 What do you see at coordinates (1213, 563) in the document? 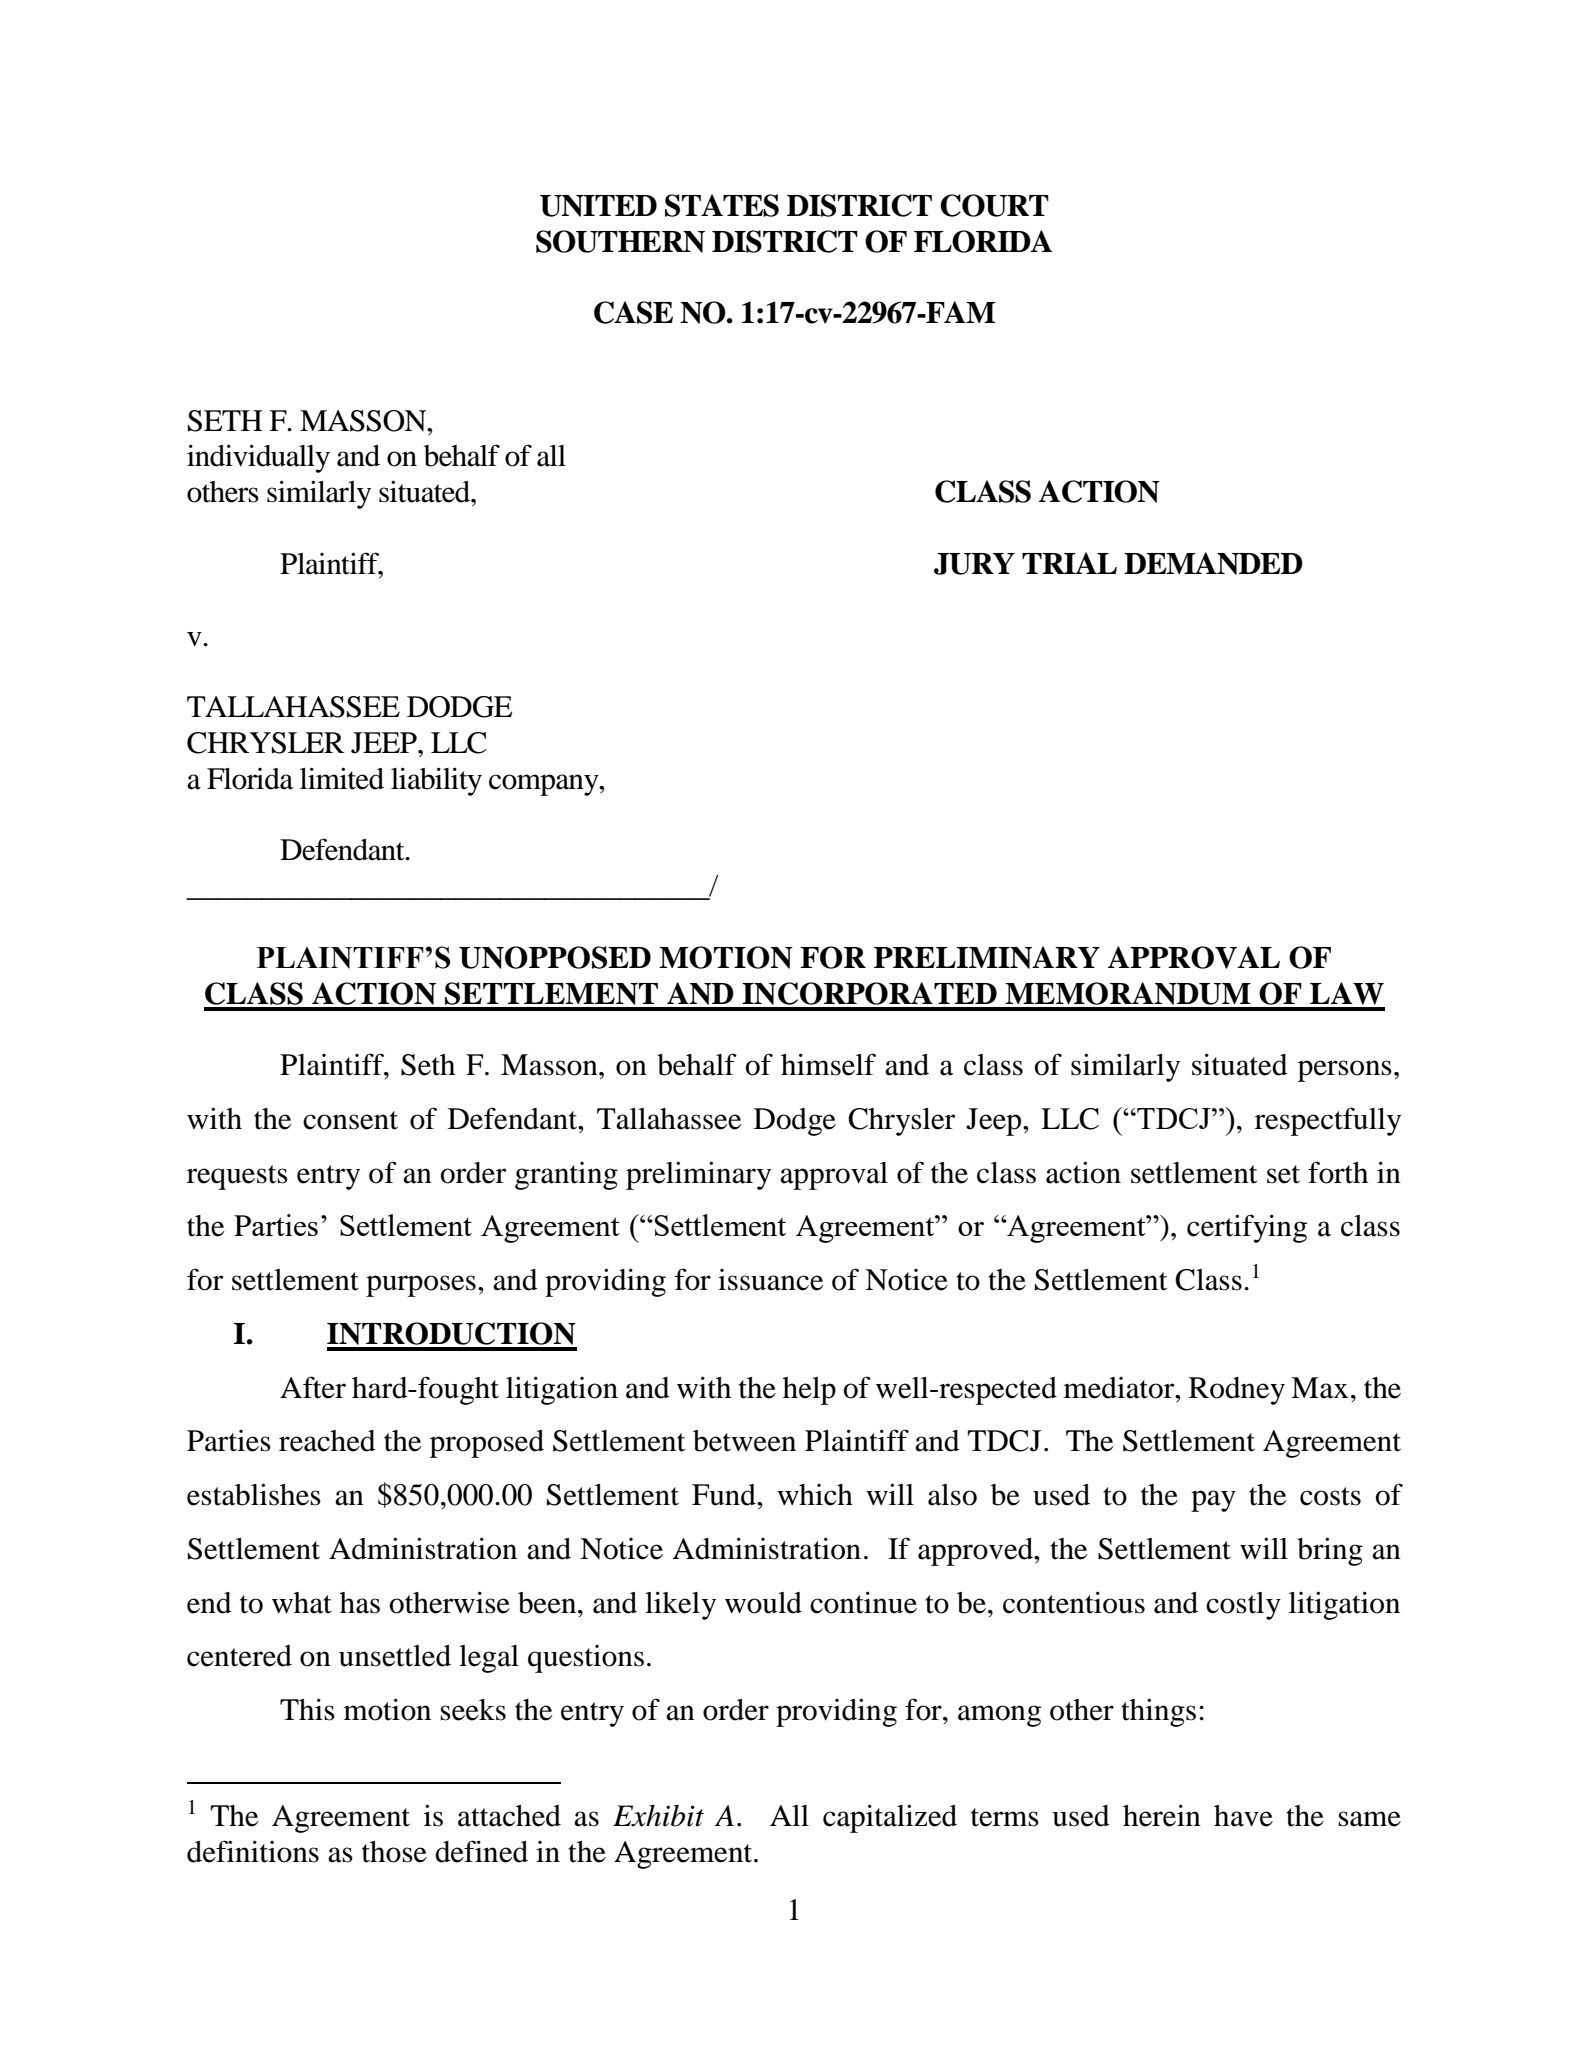
I see `DEMANDED` at bounding box center [1213, 563].
